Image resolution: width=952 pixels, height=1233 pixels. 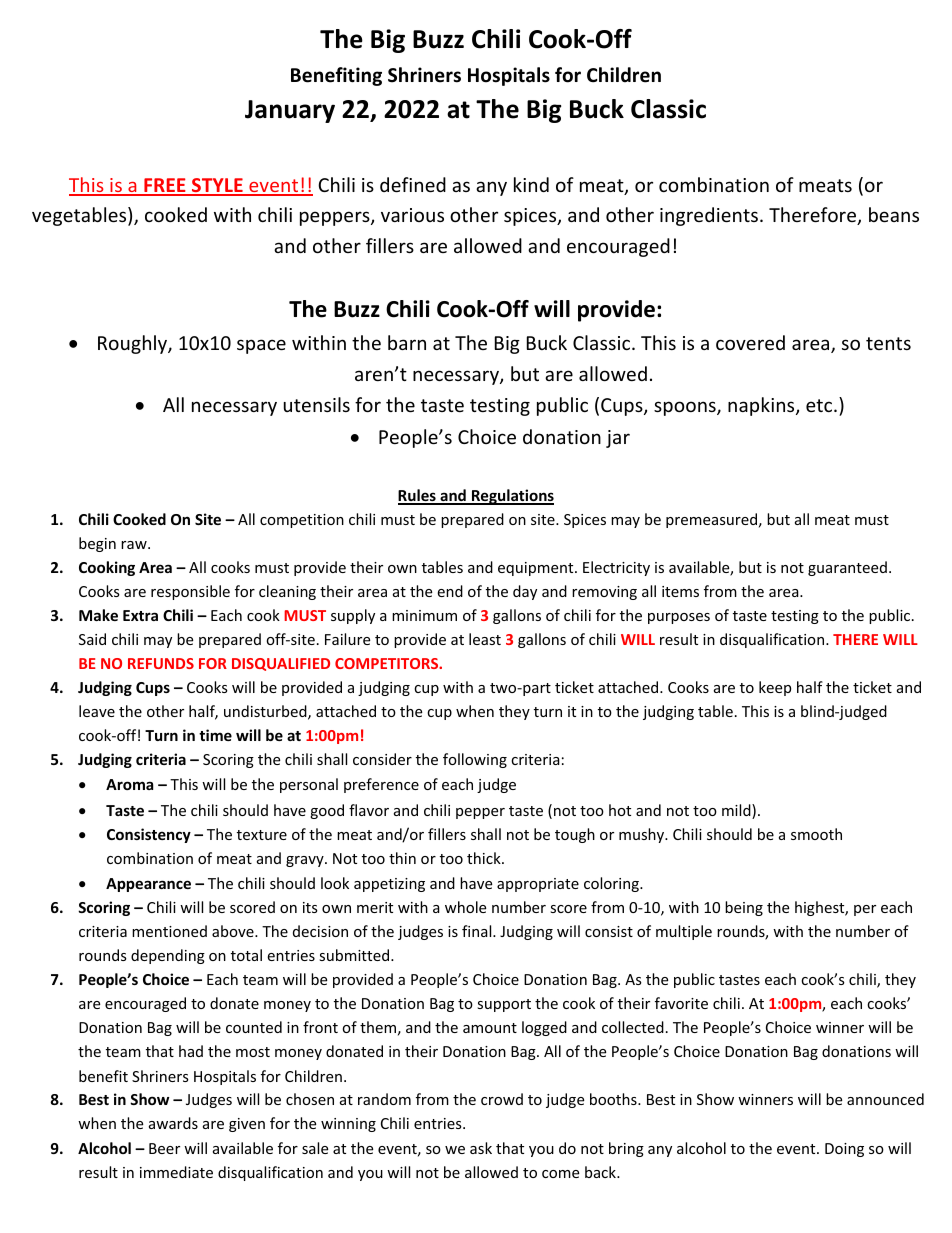 What do you see at coordinates (161, 663) in the image?
I see `REFUNDS` at bounding box center [161, 663].
